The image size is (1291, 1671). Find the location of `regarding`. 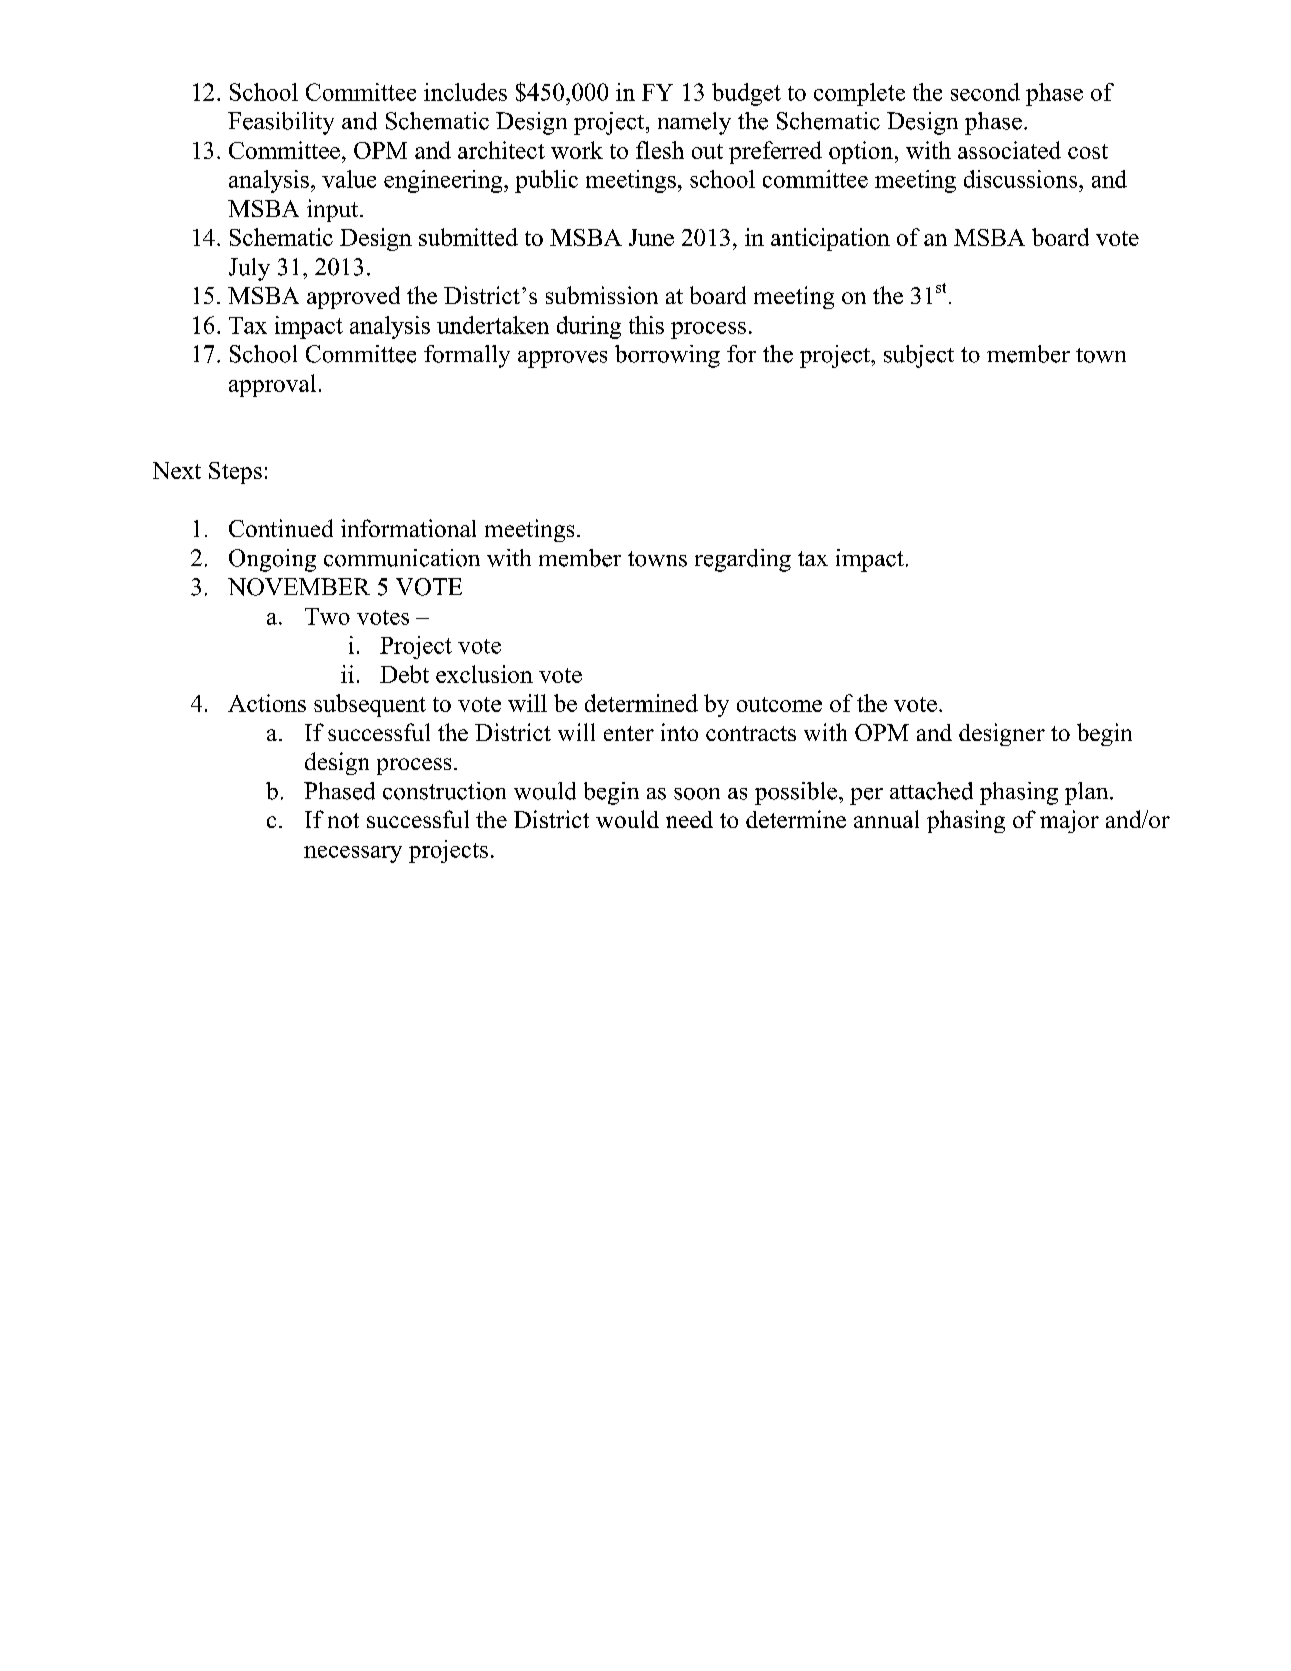

regarding is located at coordinates (743, 560).
